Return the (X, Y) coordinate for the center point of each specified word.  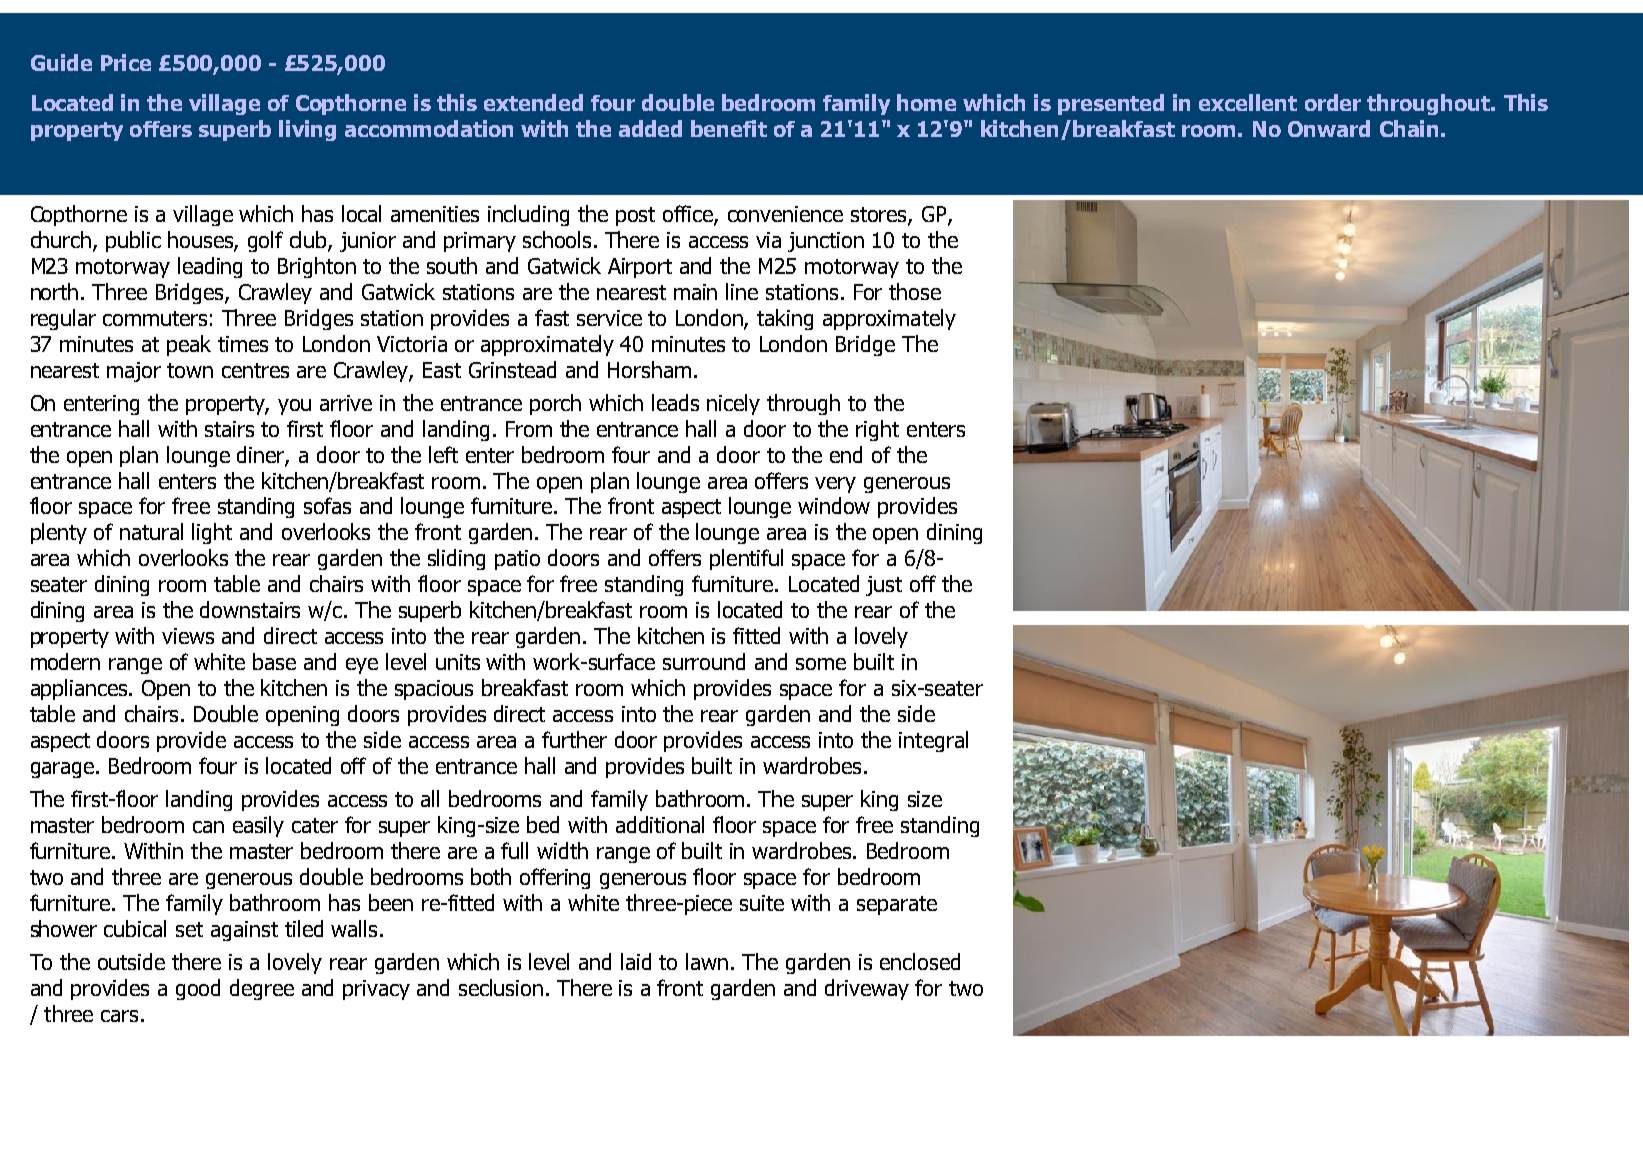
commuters (155, 318)
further (574, 739)
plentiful (746, 559)
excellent (1248, 102)
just (884, 586)
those (915, 291)
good (198, 989)
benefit (729, 128)
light (212, 533)
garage (64, 770)
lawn (707, 961)
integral (933, 741)
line (742, 291)
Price (126, 62)
